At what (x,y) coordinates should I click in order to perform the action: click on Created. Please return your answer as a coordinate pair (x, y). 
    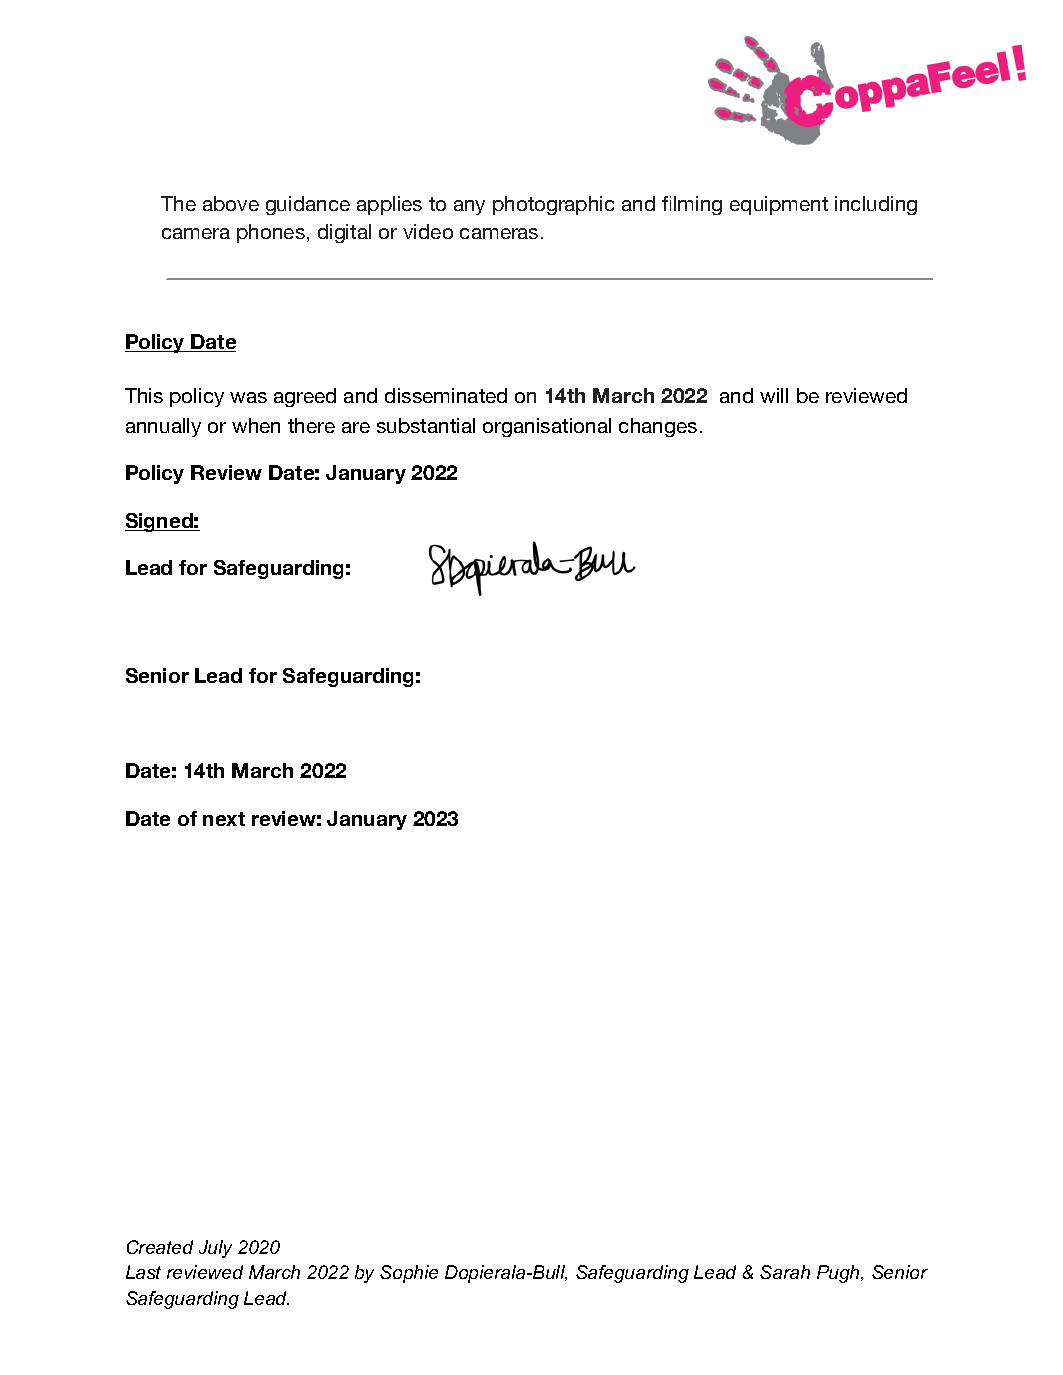
    Looking at the image, I should click on (160, 1247).
